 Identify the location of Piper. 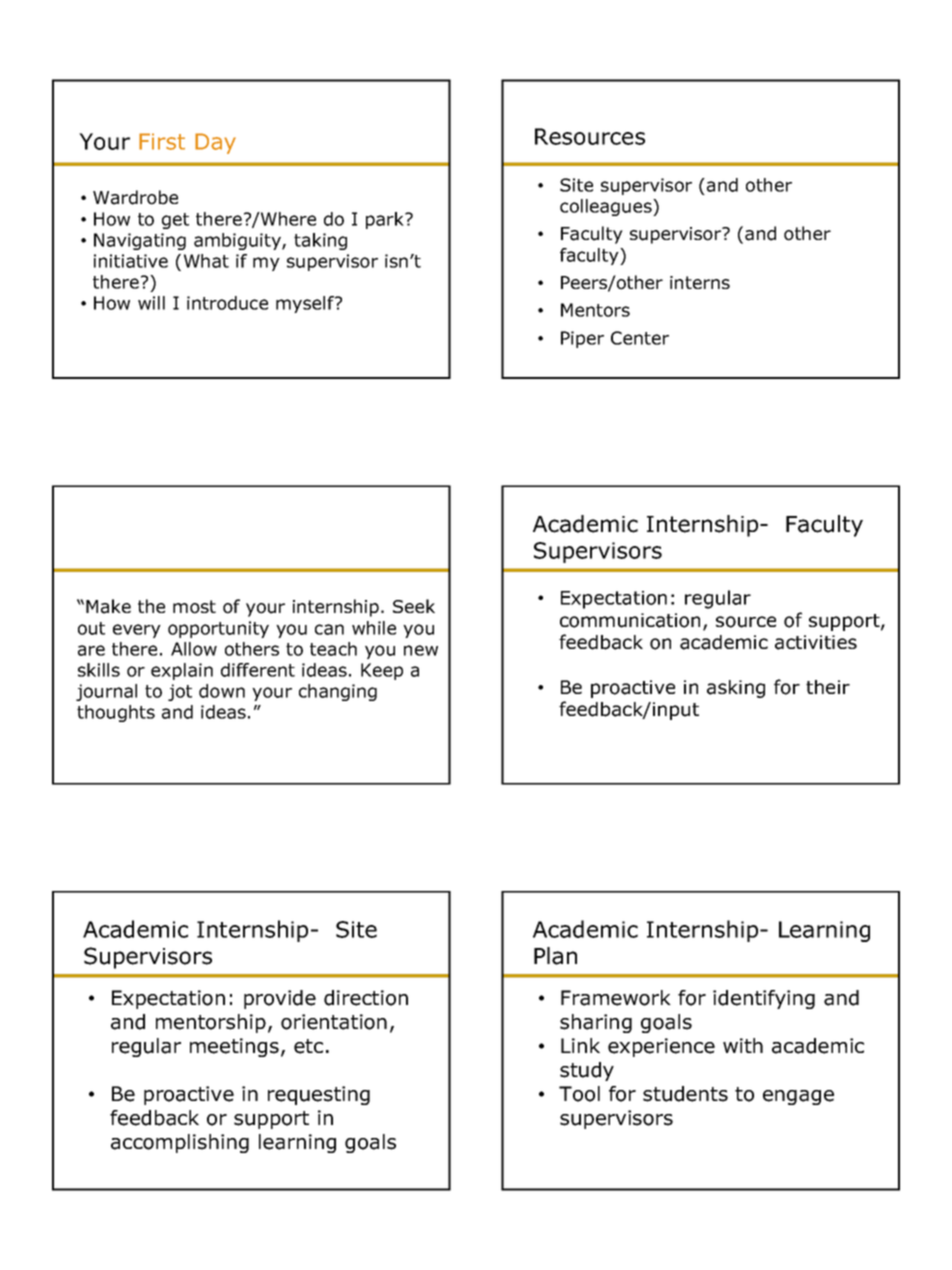
(582, 339).
